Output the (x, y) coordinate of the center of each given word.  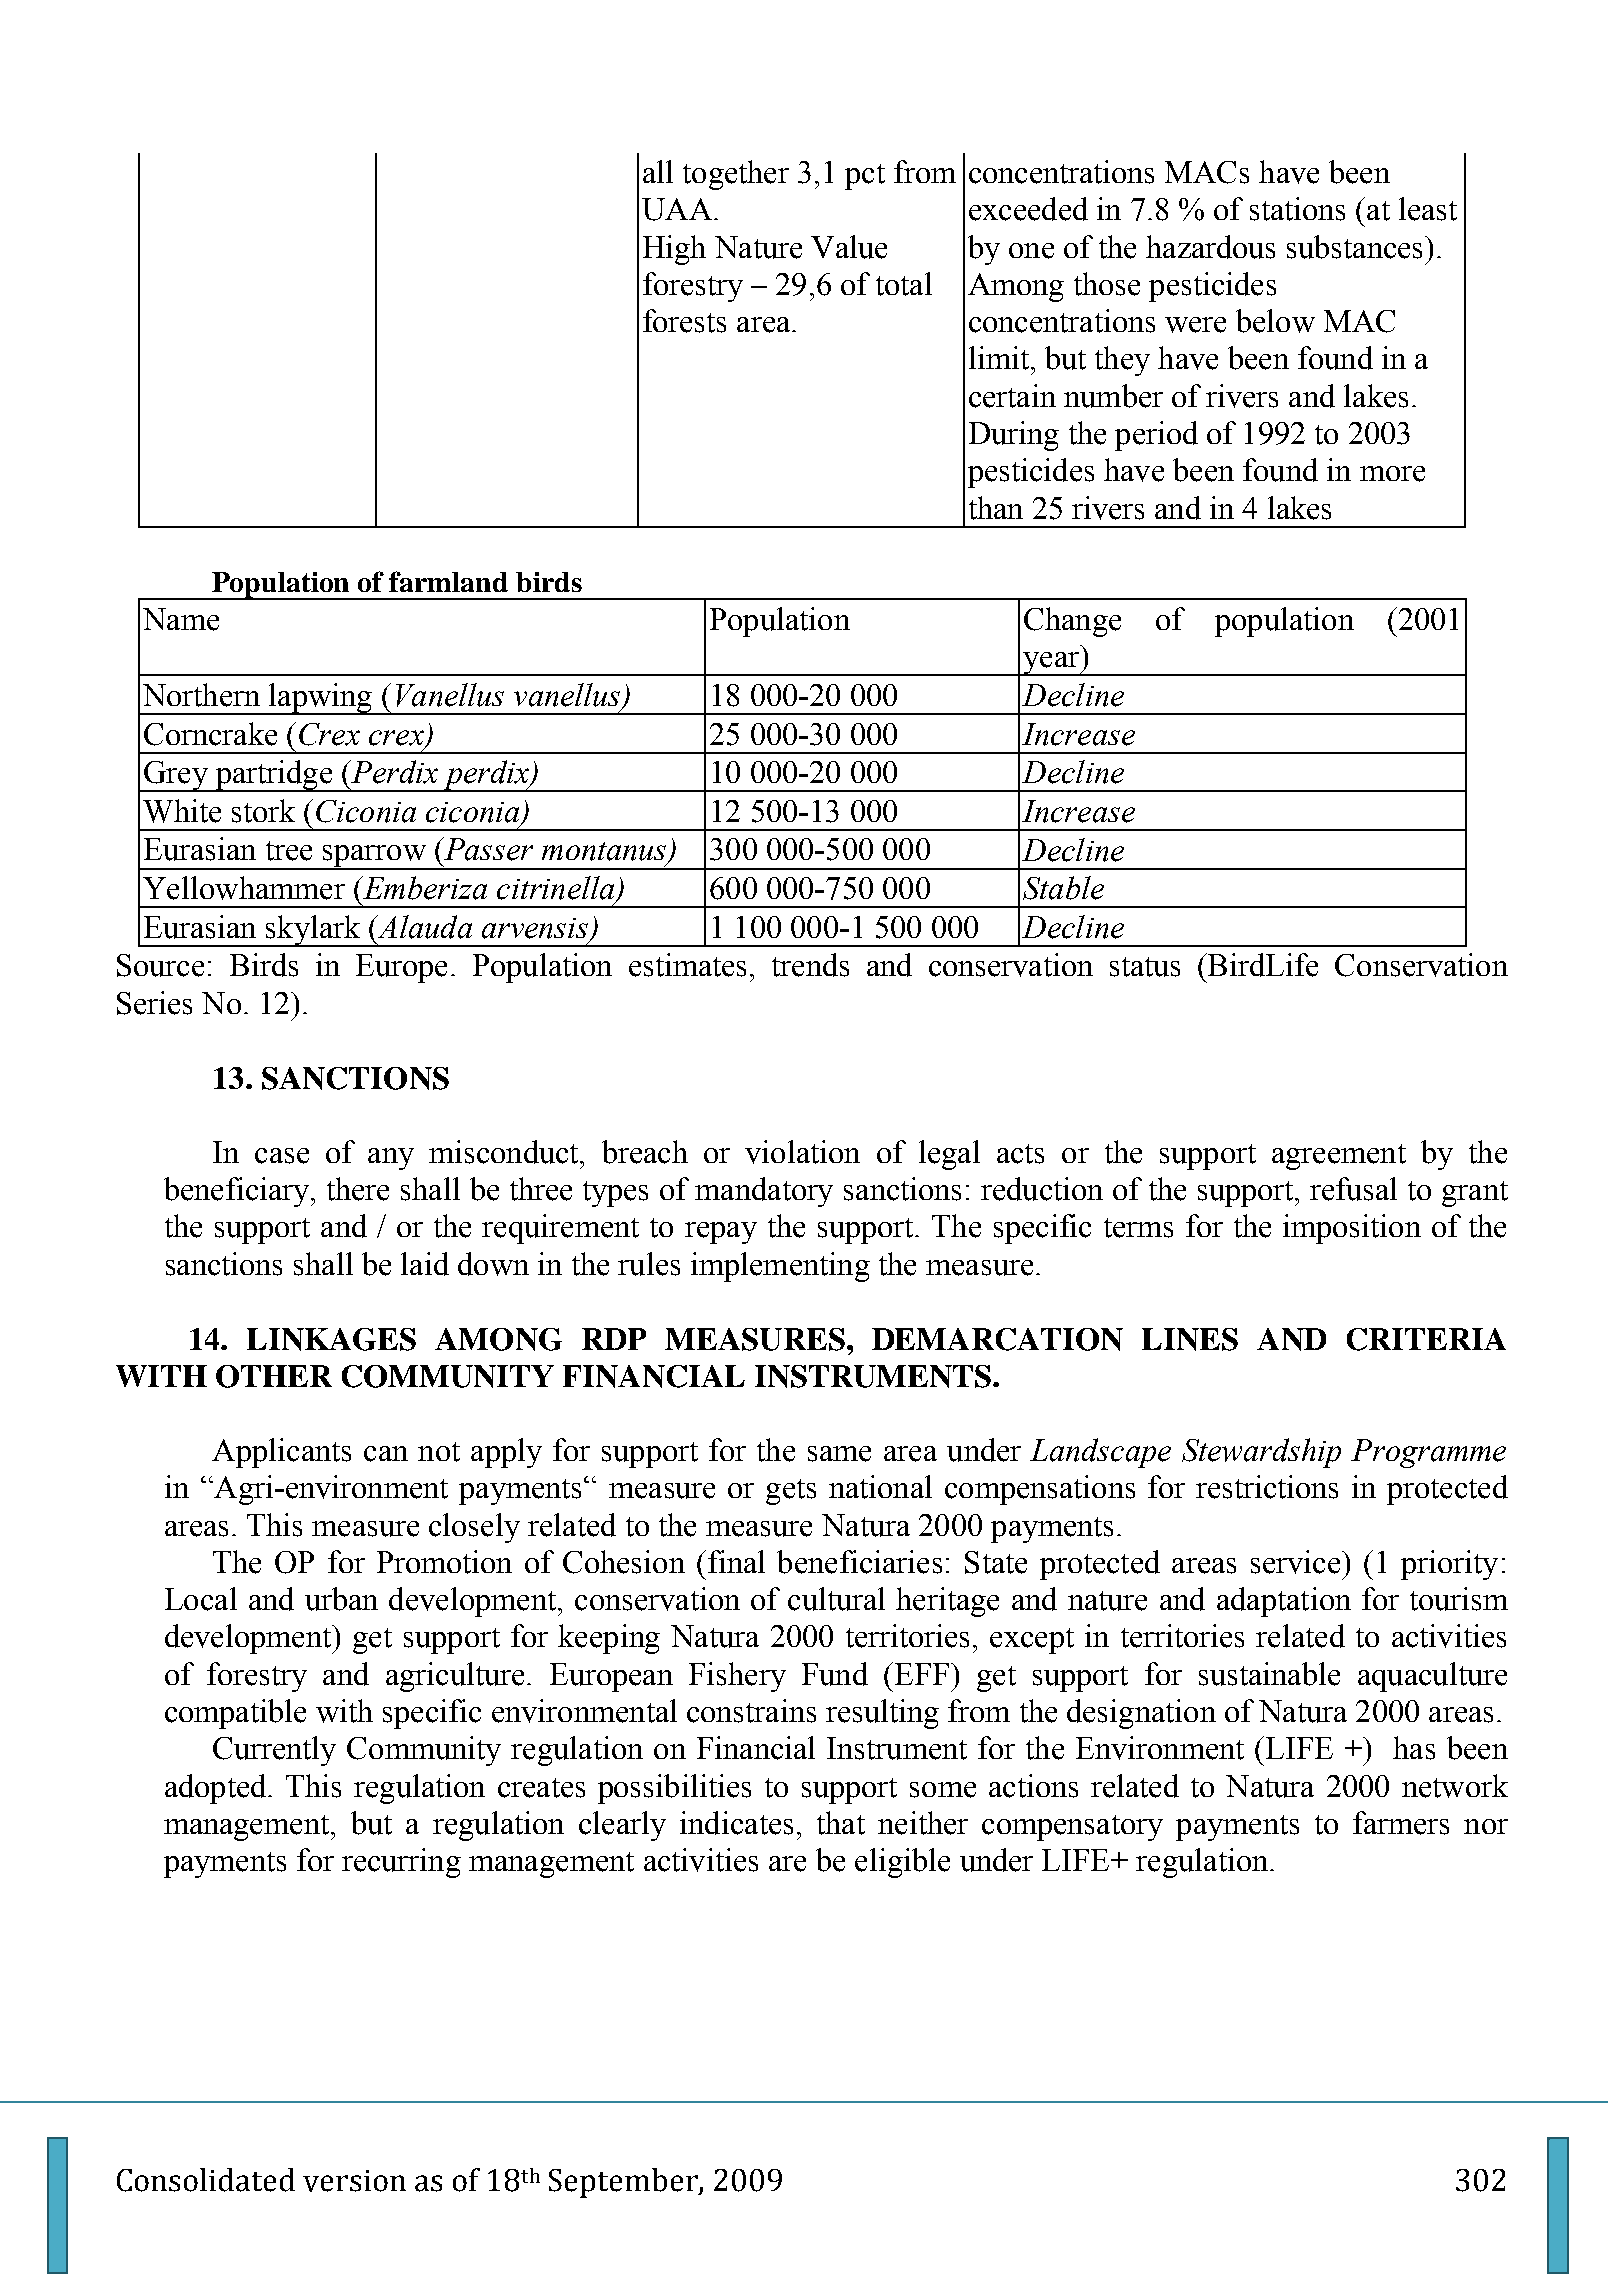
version (354, 2181)
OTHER (274, 1376)
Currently (274, 1751)
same (839, 1454)
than (996, 508)
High (674, 250)
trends (810, 965)
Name (181, 619)
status (1145, 967)
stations (1297, 209)
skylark (313, 931)
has (1414, 1748)
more (1392, 474)
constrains (751, 1711)
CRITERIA (1426, 1339)
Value (849, 247)
